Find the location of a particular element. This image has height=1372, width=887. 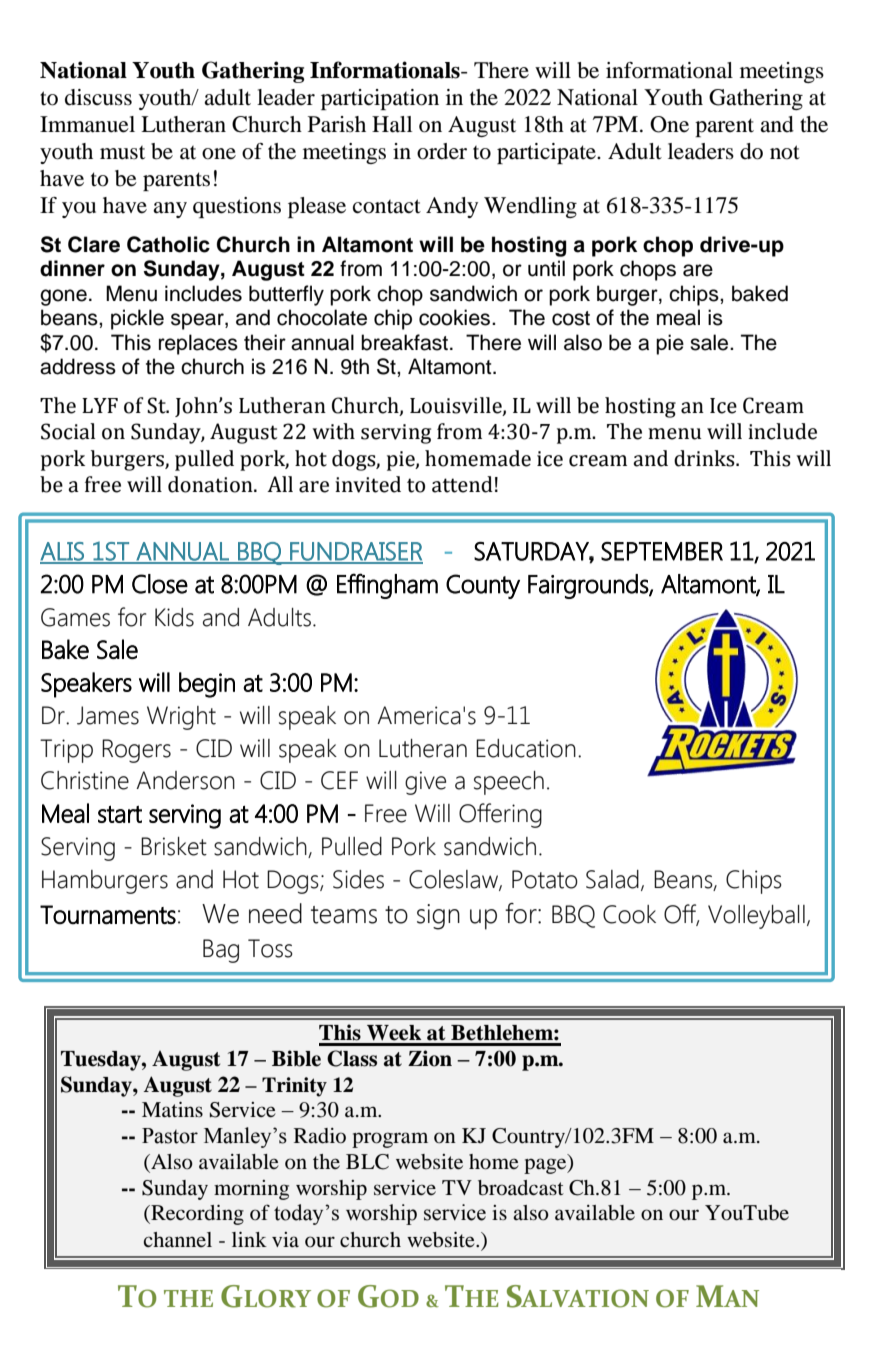

Coleslaw is located at coordinates (454, 880).
